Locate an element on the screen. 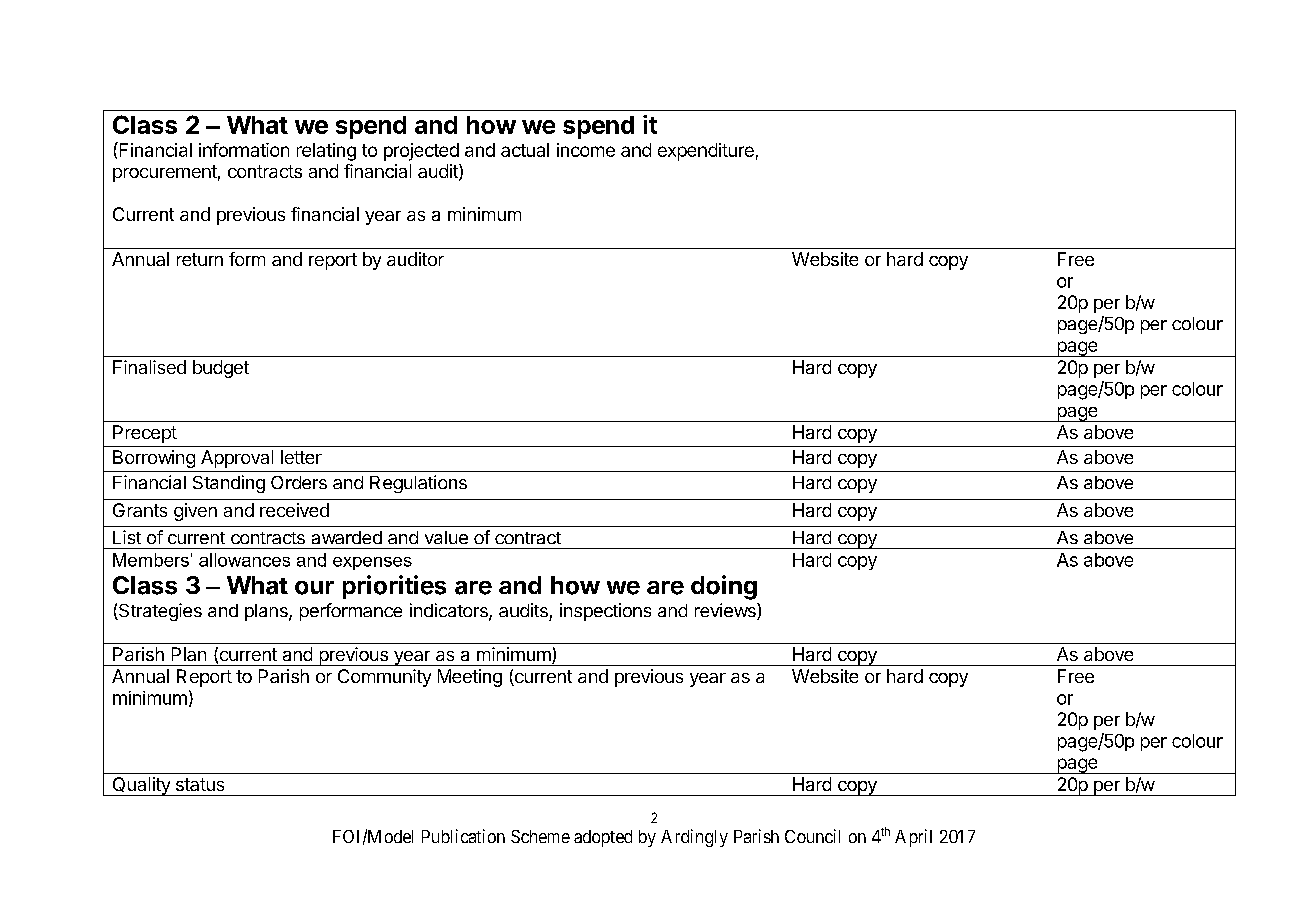 The height and width of the screenshot is (924, 1308). doing is located at coordinates (724, 587).
